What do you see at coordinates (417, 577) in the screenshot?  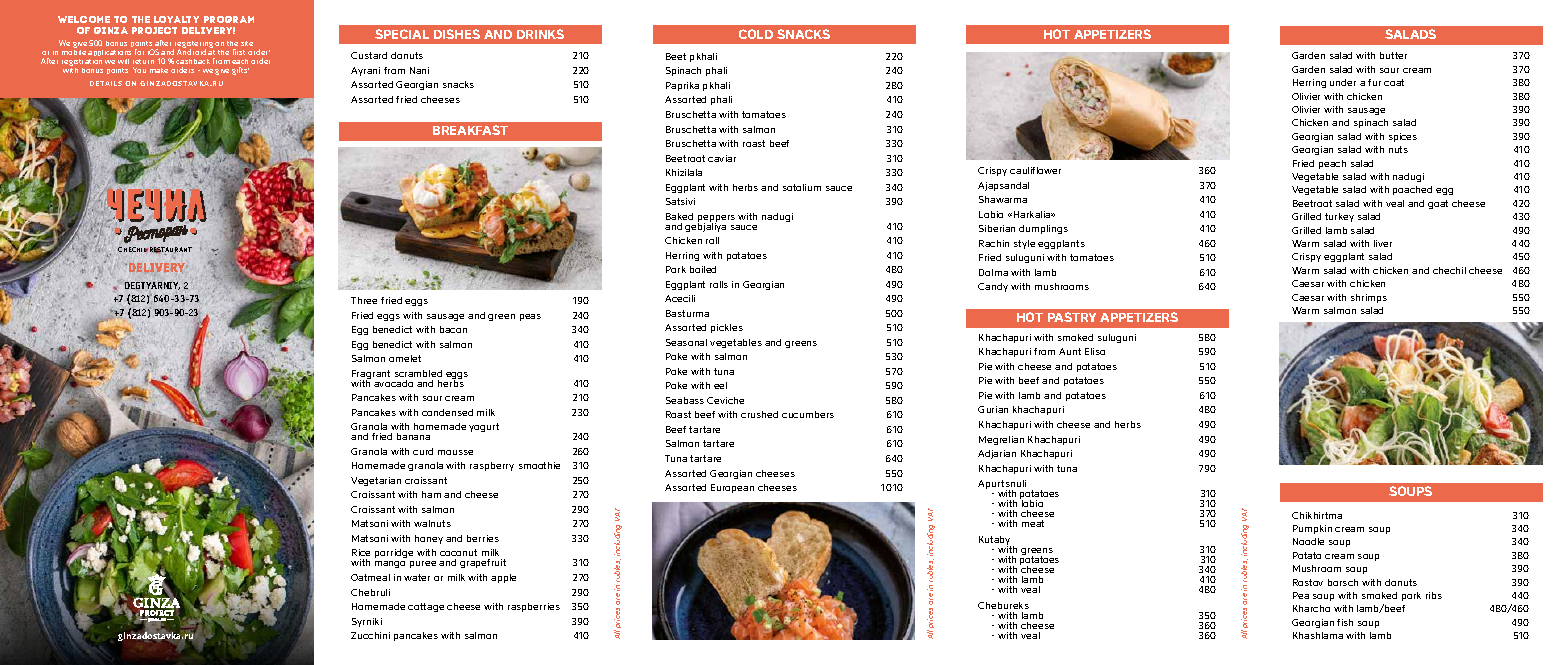 I see `water` at bounding box center [417, 577].
